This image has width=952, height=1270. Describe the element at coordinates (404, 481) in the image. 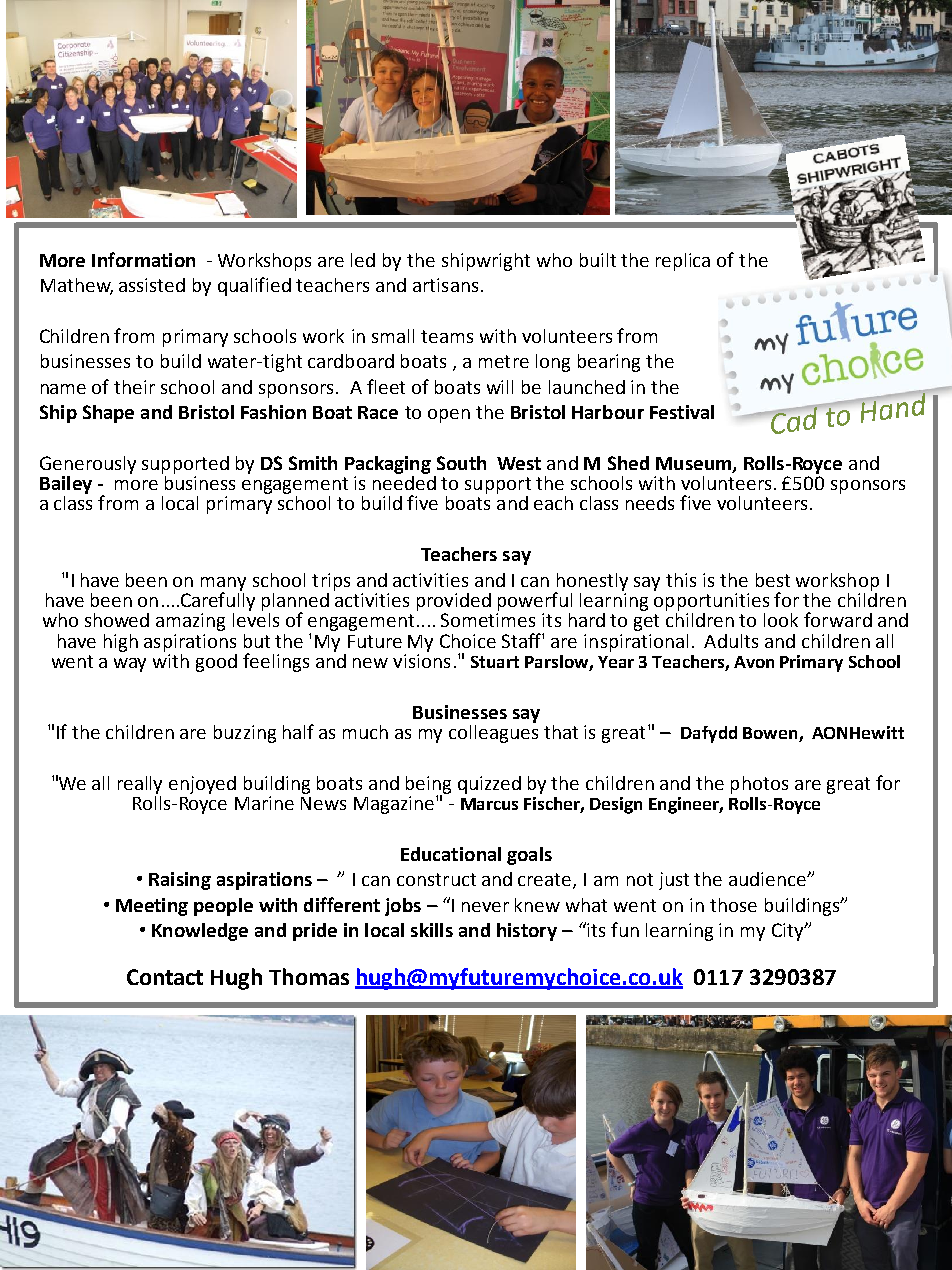

I see `needed` at that location.
